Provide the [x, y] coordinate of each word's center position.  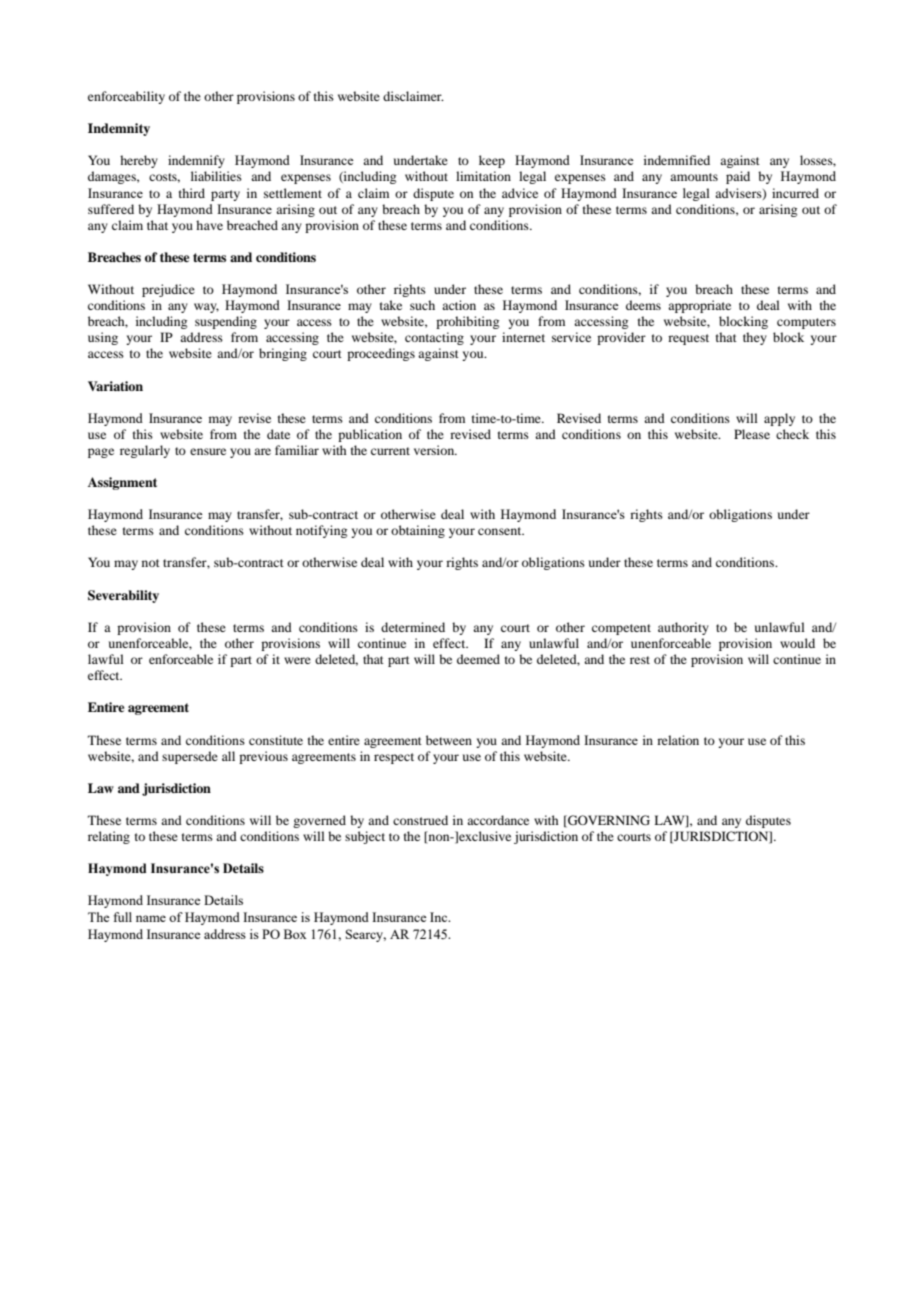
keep [492, 161]
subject [365, 837]
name [151, 918]
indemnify [196, 161]
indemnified [677, 160]
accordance [498, 820]
